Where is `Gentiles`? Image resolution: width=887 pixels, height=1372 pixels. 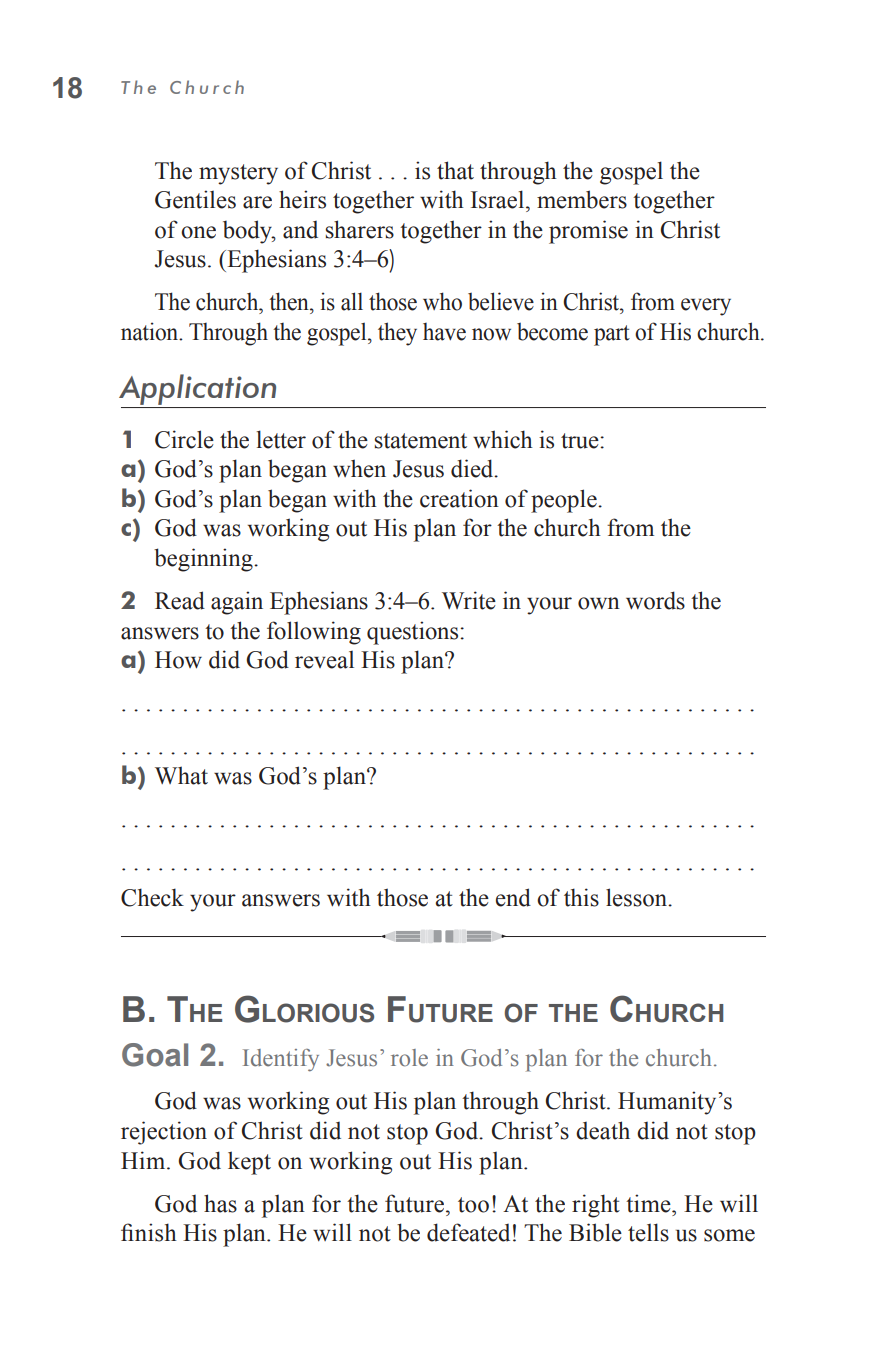
Gentiles is located at coordinates (195, 199).
